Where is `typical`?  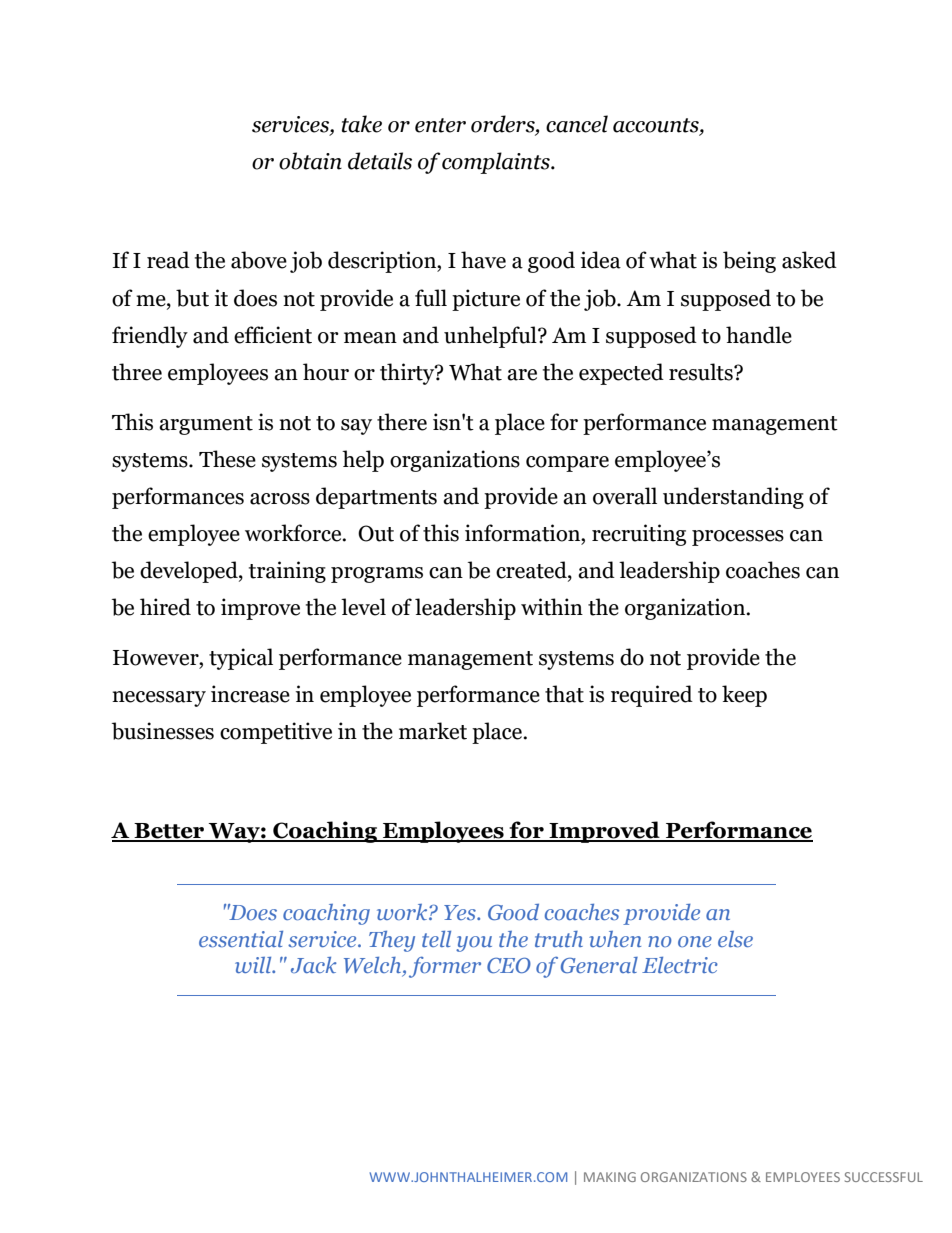
typical is located at coordinates (241, 659).
